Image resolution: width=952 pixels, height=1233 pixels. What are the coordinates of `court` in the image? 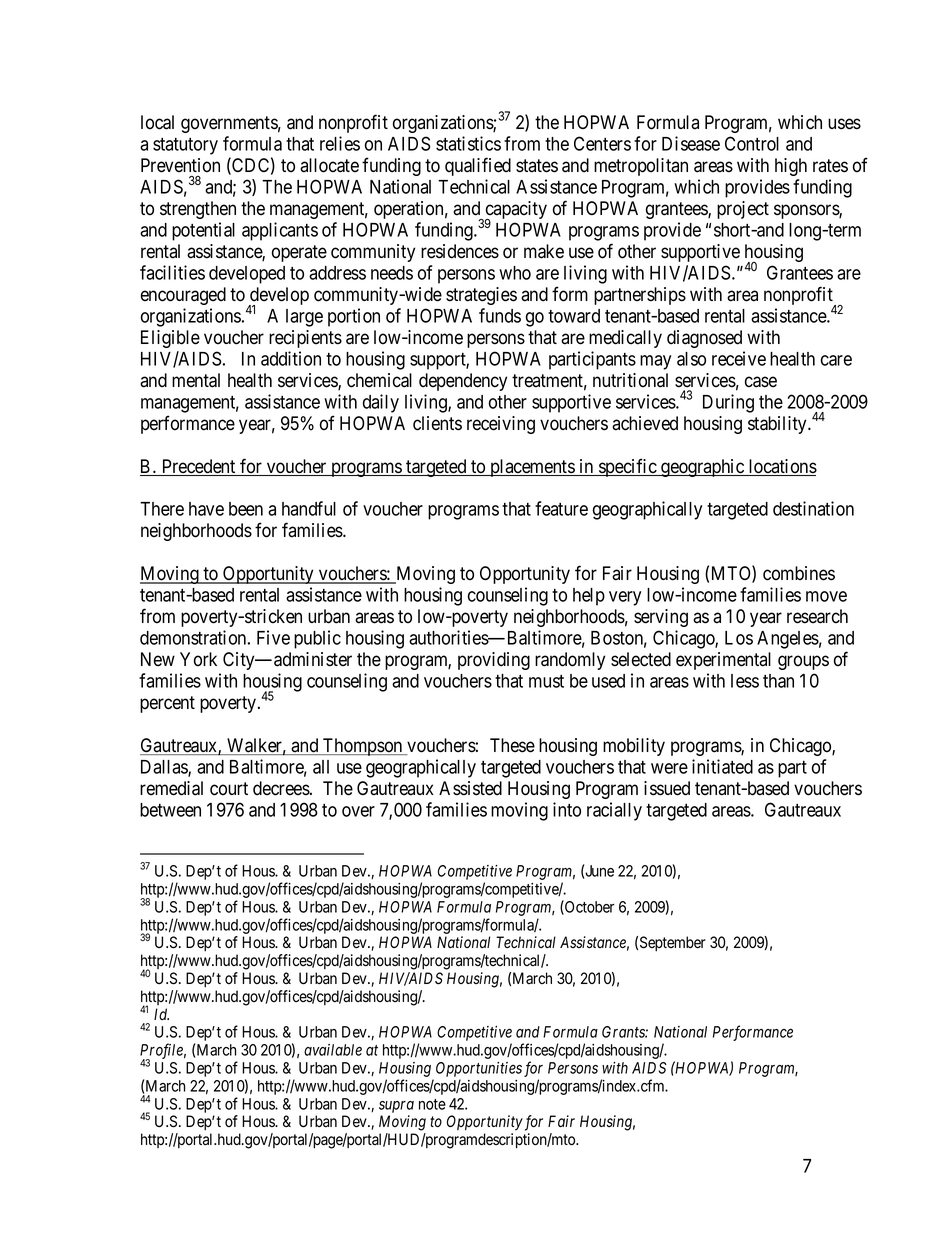 It's located at (229, 789).
